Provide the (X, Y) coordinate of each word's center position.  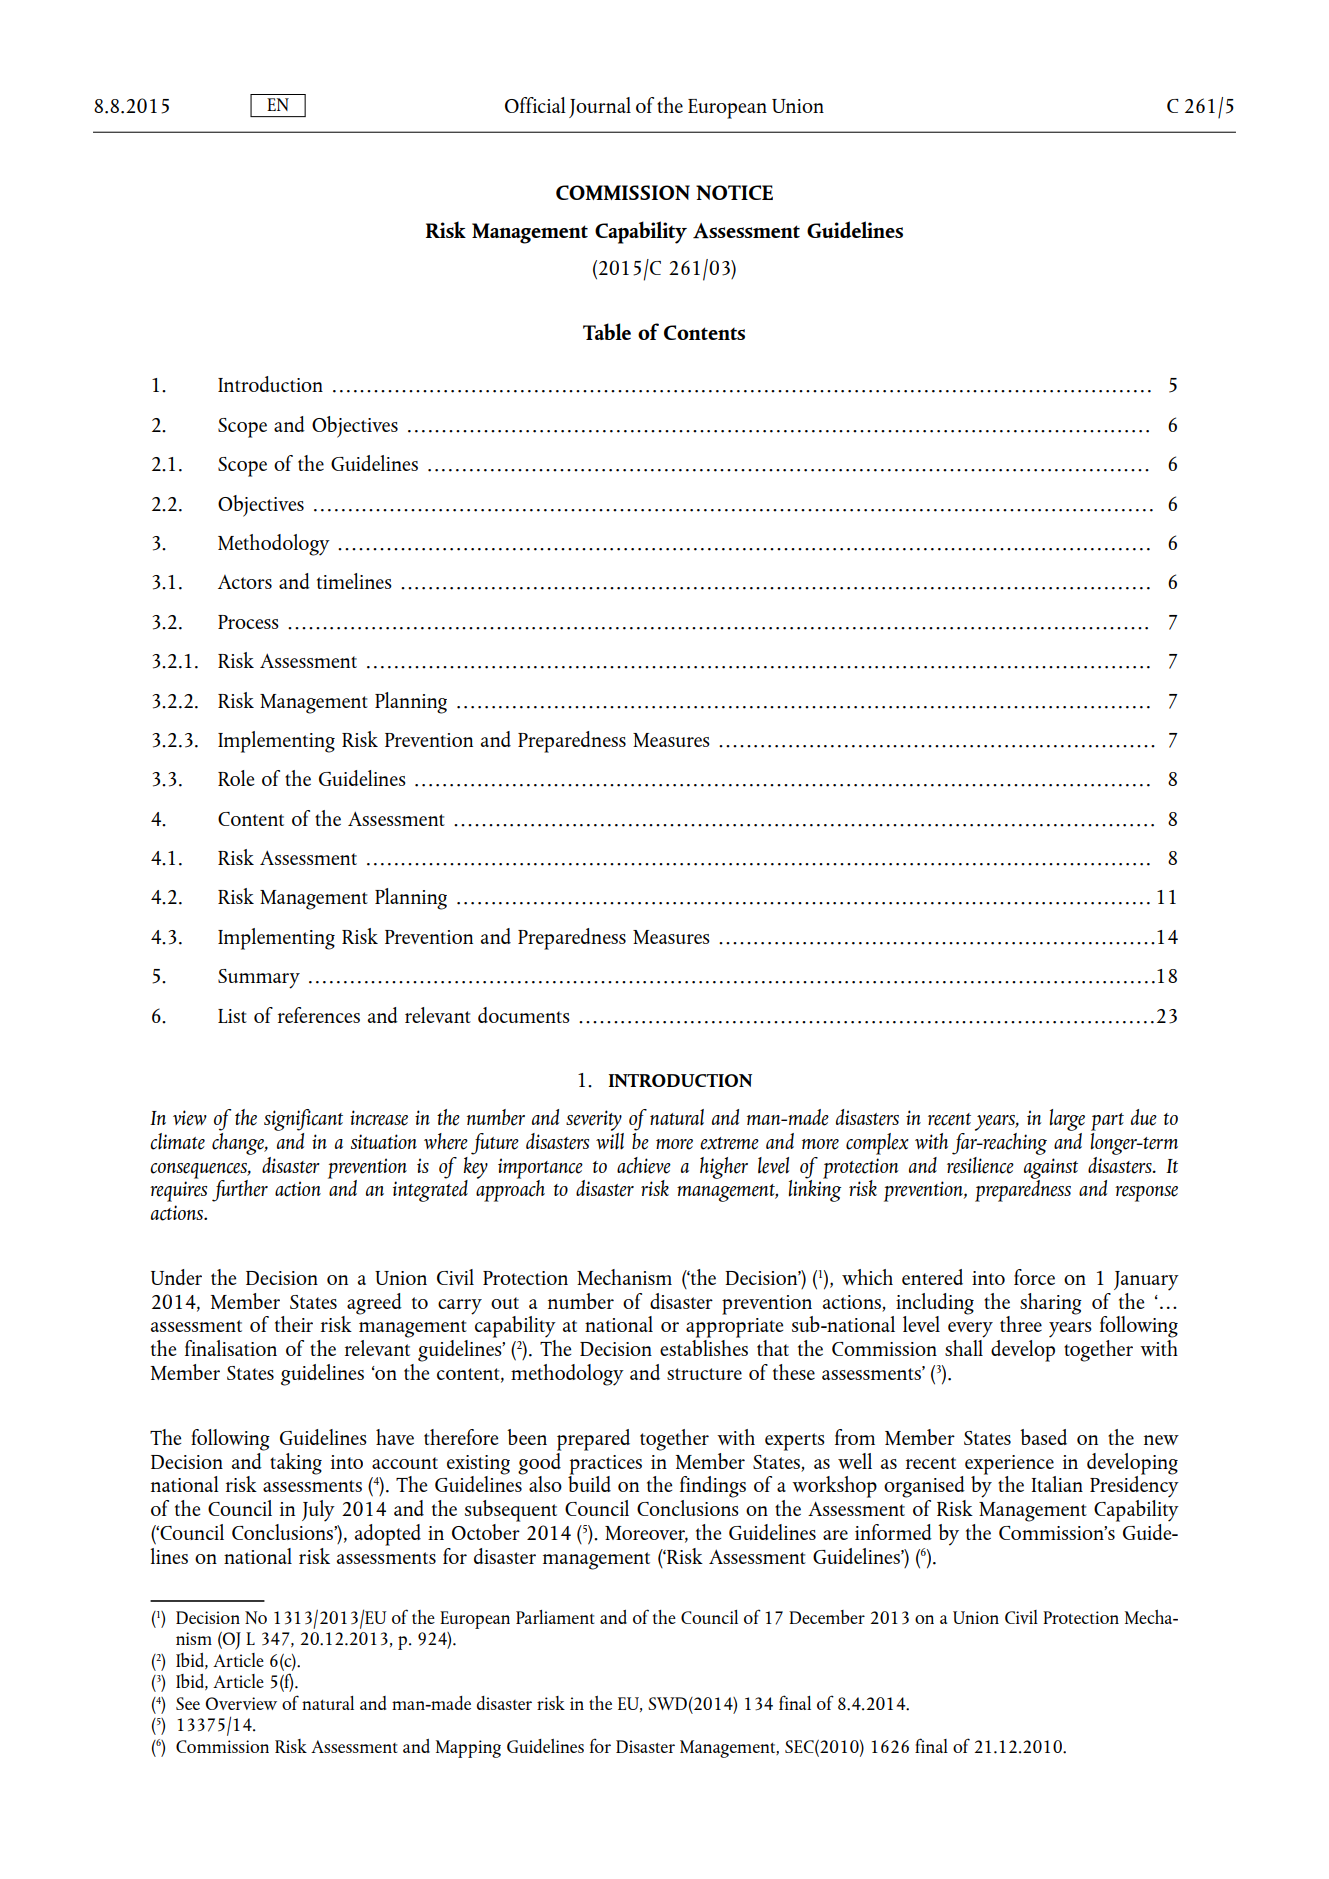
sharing (1051, 1304)
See (188, 1703)
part (1107, 1122)
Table (607, 331)
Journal (600, 107)
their (294, 1324)
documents (524, 1015)
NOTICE (734, 192)
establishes (704, 1346)
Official (535, 105)
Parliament (555, 1617)
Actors (245, 582)
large (1067, 1120)
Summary (259, 979)
